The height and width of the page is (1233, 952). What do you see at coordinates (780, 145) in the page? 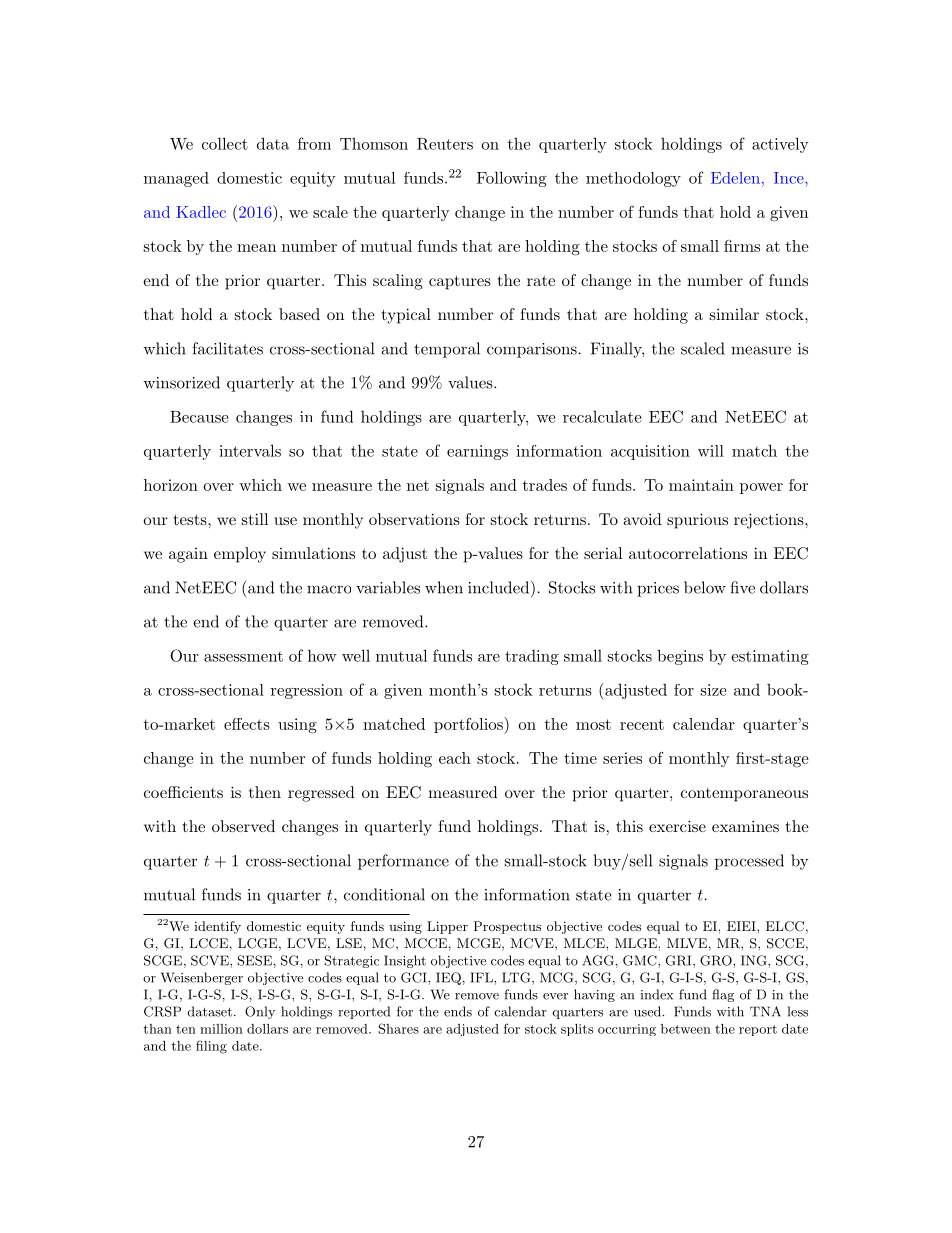
I see `actively` at bounding box center [780, 145].
